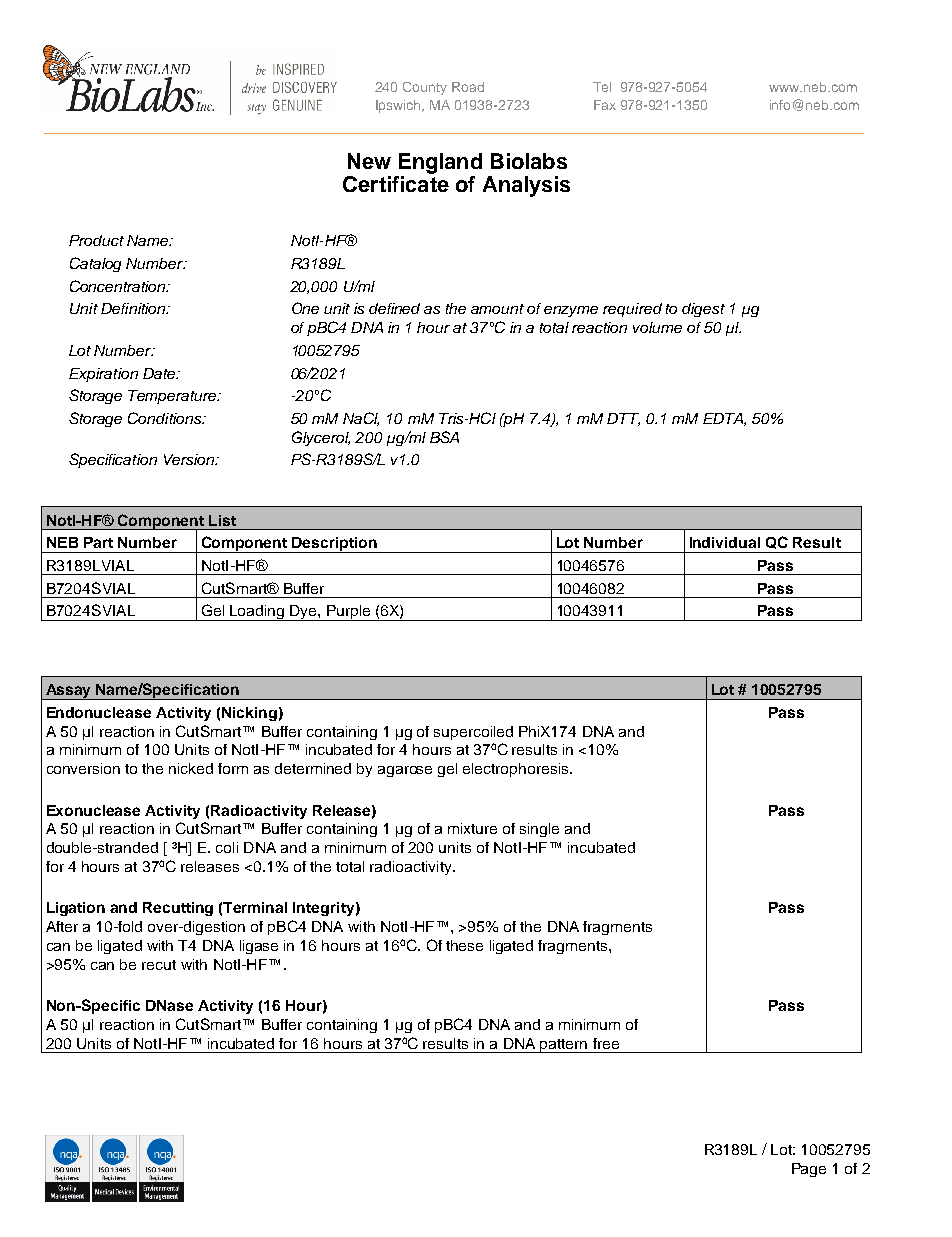  Describe the element at coordinates (605, 105) in the page. I see `Fax` at that location.
